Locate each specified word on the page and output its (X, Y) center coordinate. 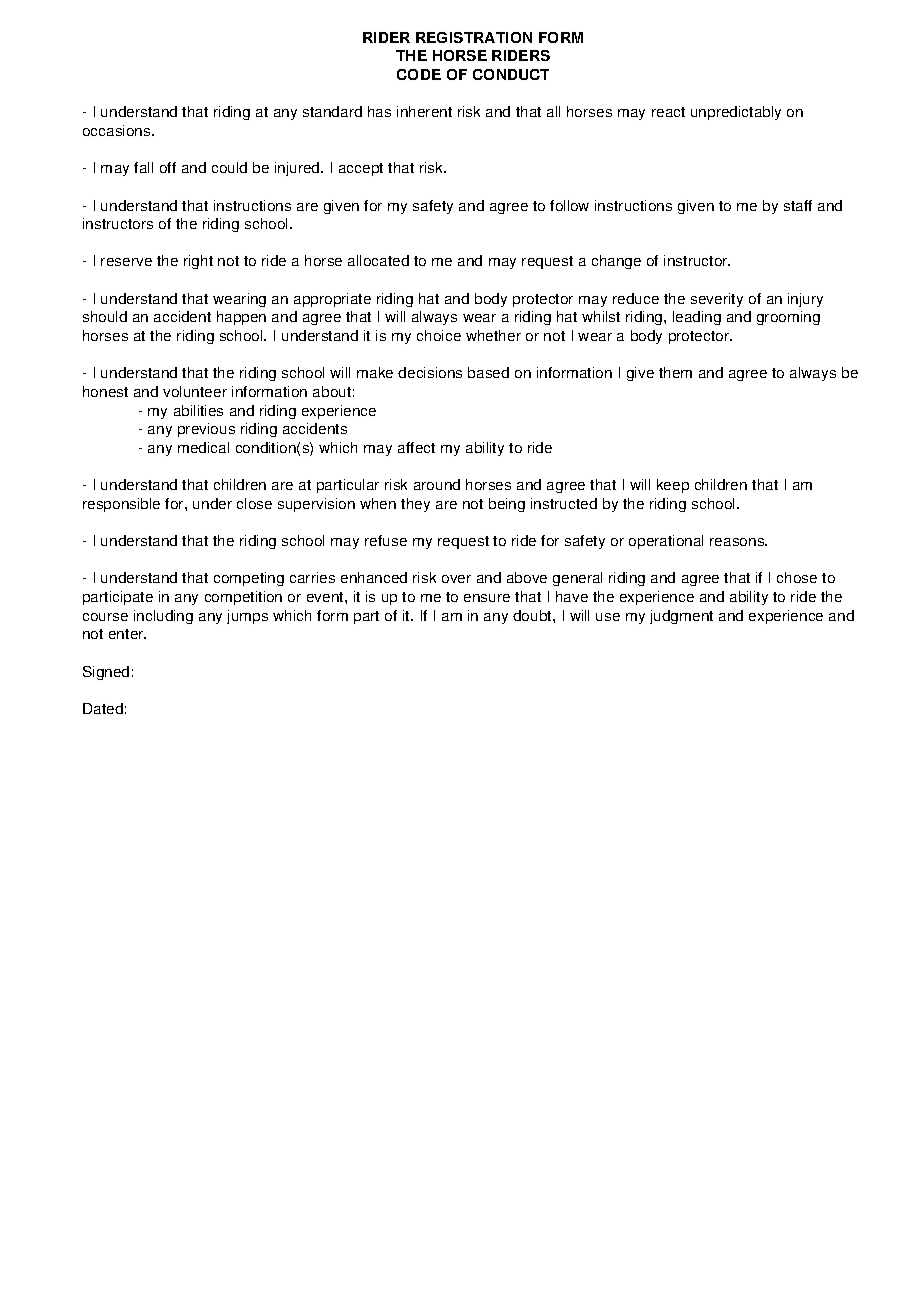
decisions (430, 372)
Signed (106, 673)
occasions (118, 130)
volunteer (195, 391)
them (675, 372)
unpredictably (736, 113)
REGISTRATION (474, 37)
